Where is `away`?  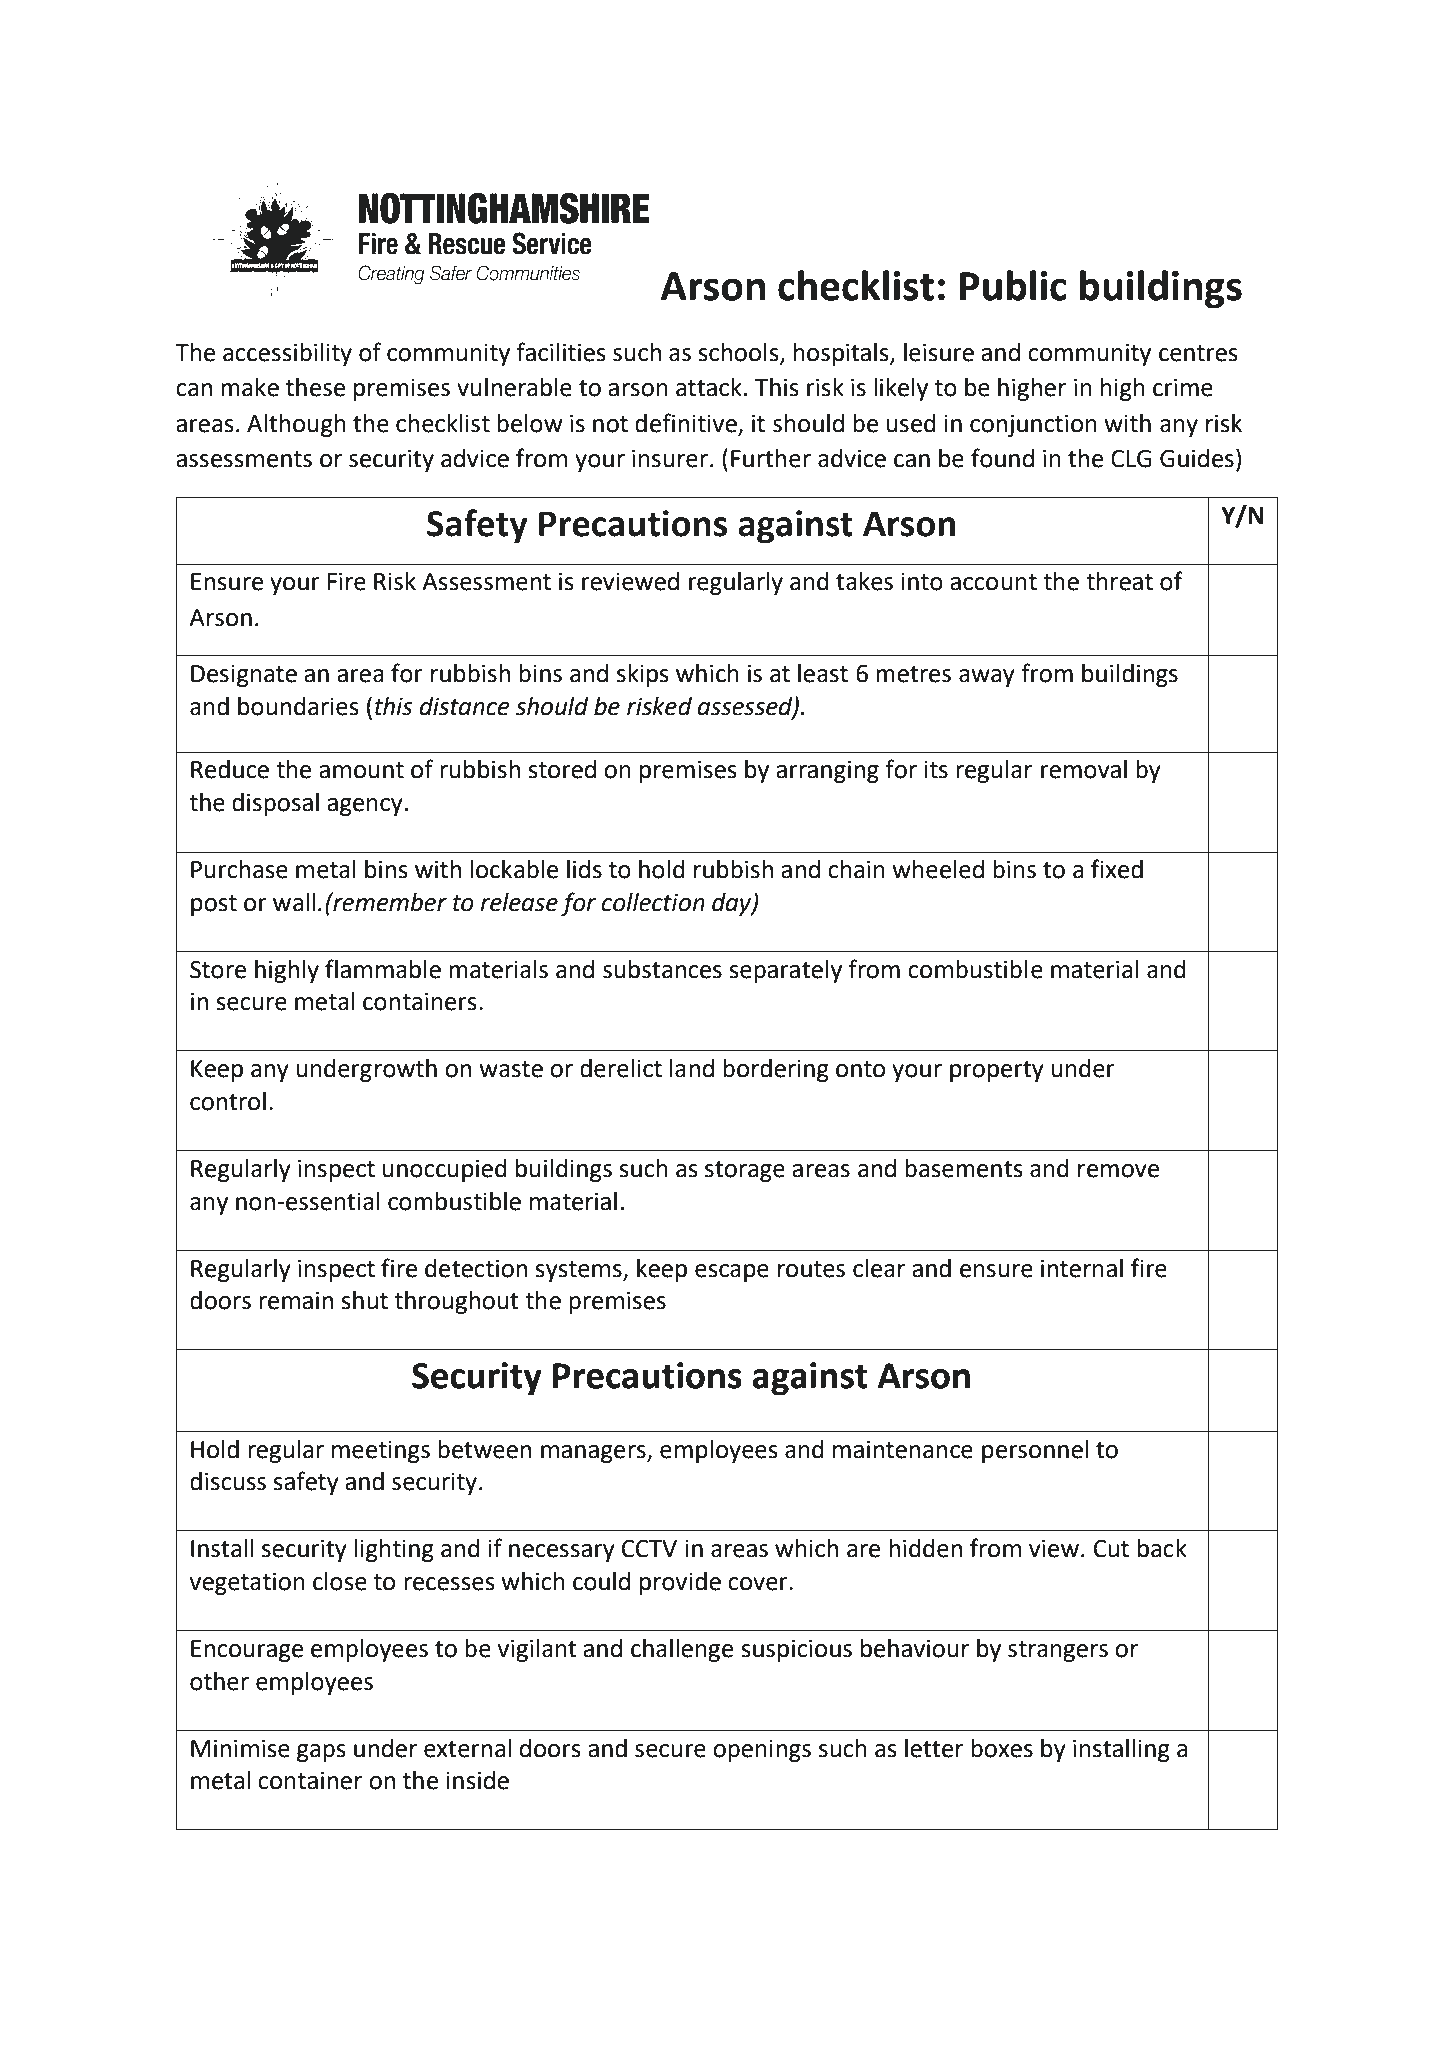 away is located at coordinates (987, 678).
